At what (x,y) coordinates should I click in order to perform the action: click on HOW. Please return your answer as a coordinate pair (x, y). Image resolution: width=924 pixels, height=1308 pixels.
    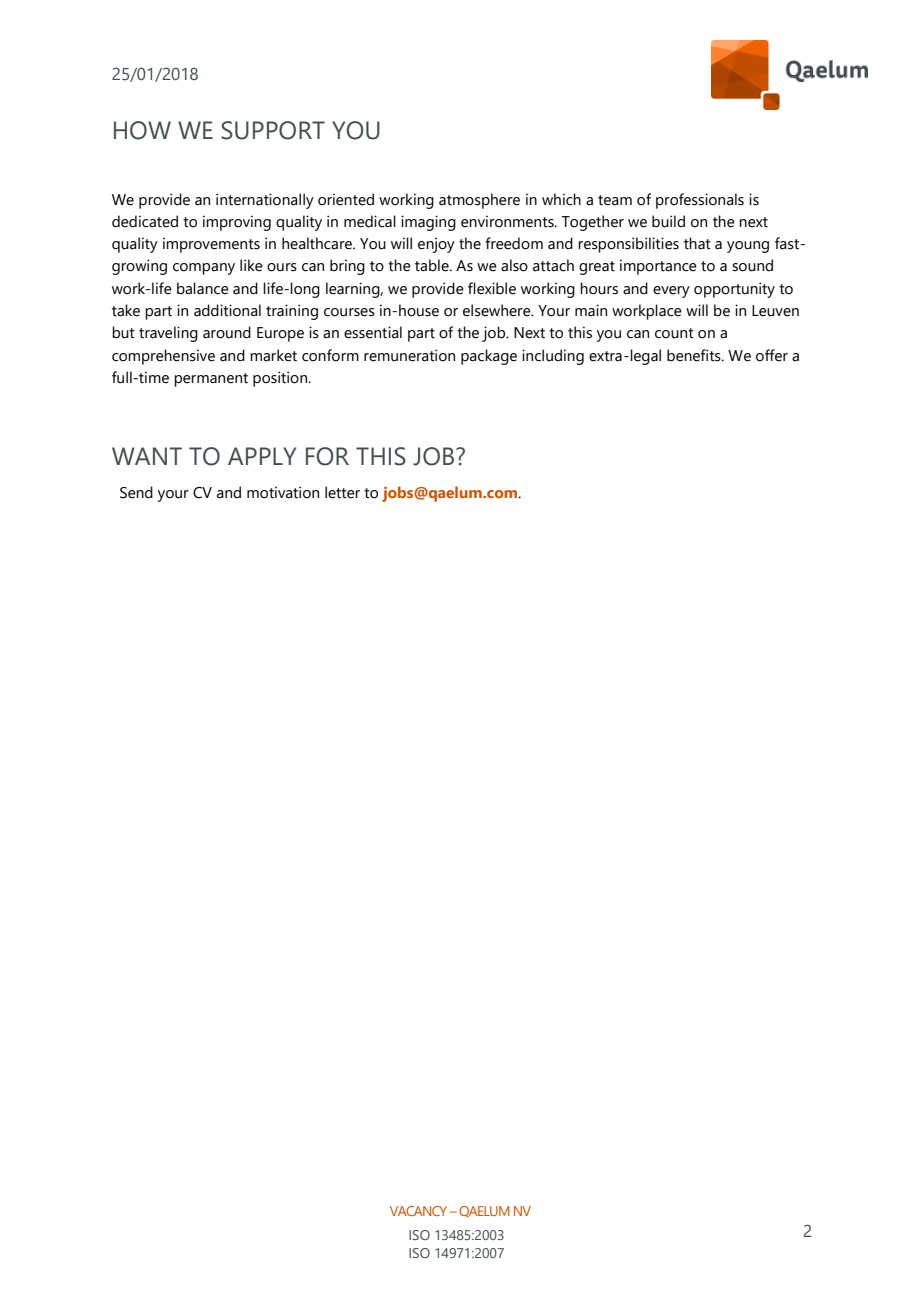
    Looking at the image, I should click on (142, 130).
